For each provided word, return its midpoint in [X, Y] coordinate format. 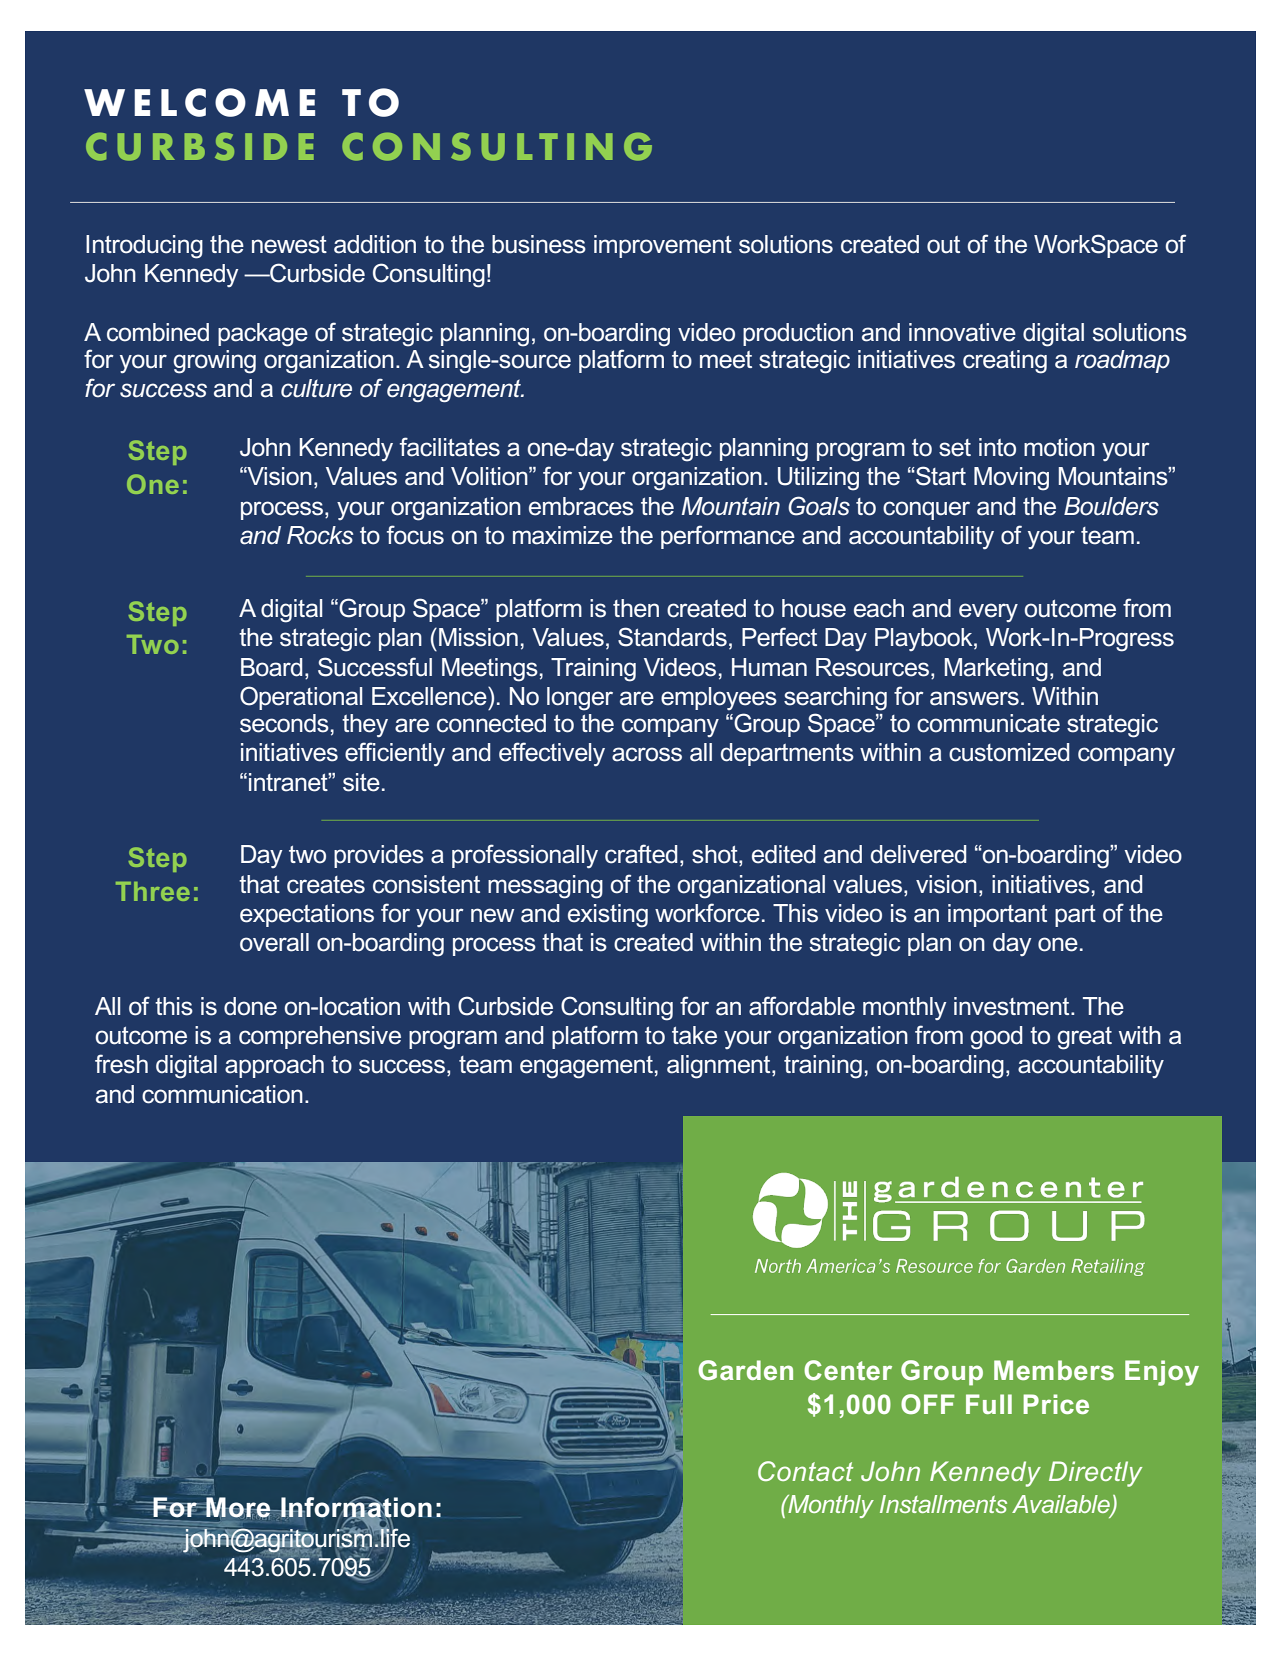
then [636, 608]
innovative [962, 332]
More [238, 1508]
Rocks [320, 535]
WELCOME [199, 102]
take [694, 1035]
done [250, 1006]
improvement [663, 246]
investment [1013, 1006]
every [988, 613]
